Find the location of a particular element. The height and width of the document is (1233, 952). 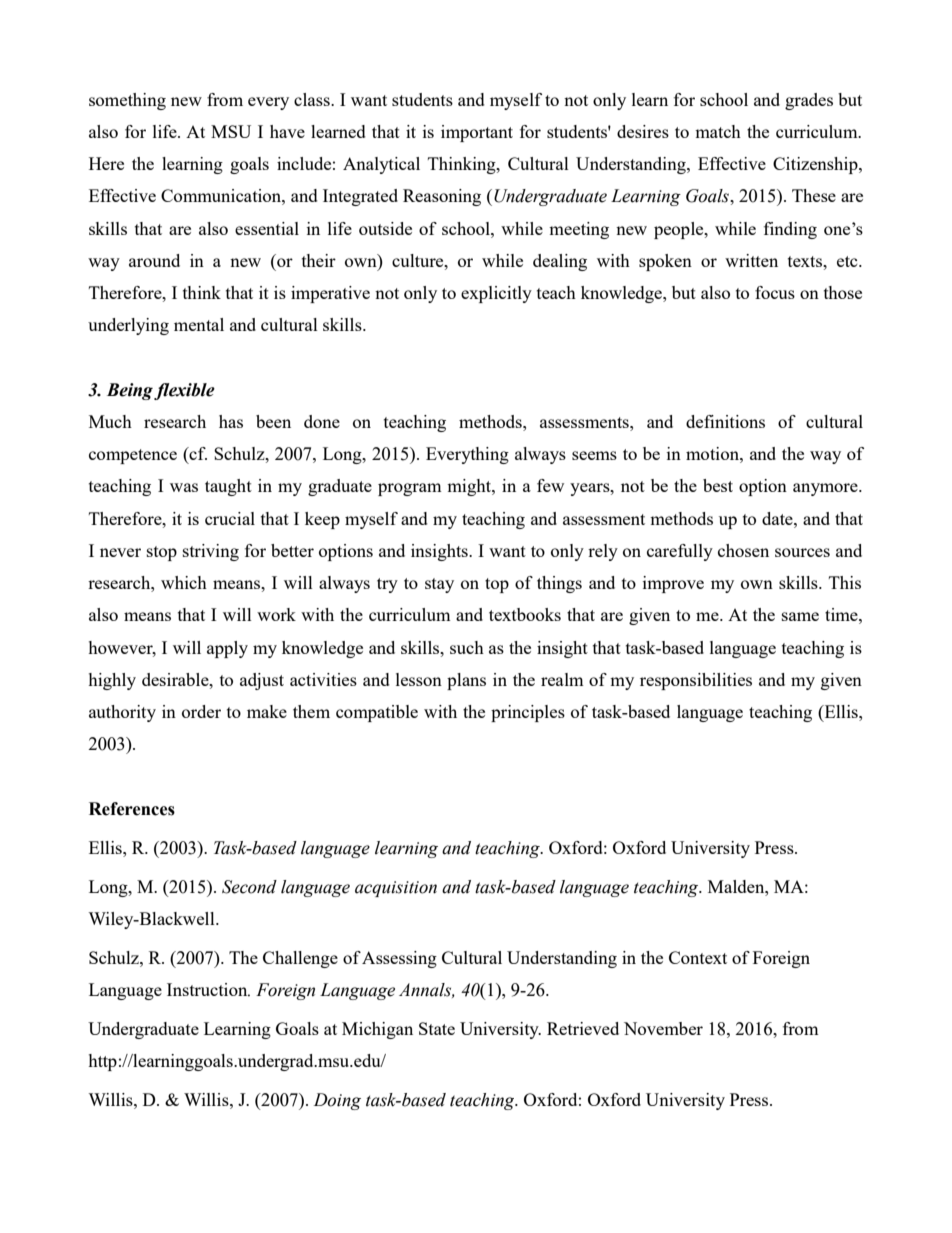

match is located at coordinates (718, 131).
